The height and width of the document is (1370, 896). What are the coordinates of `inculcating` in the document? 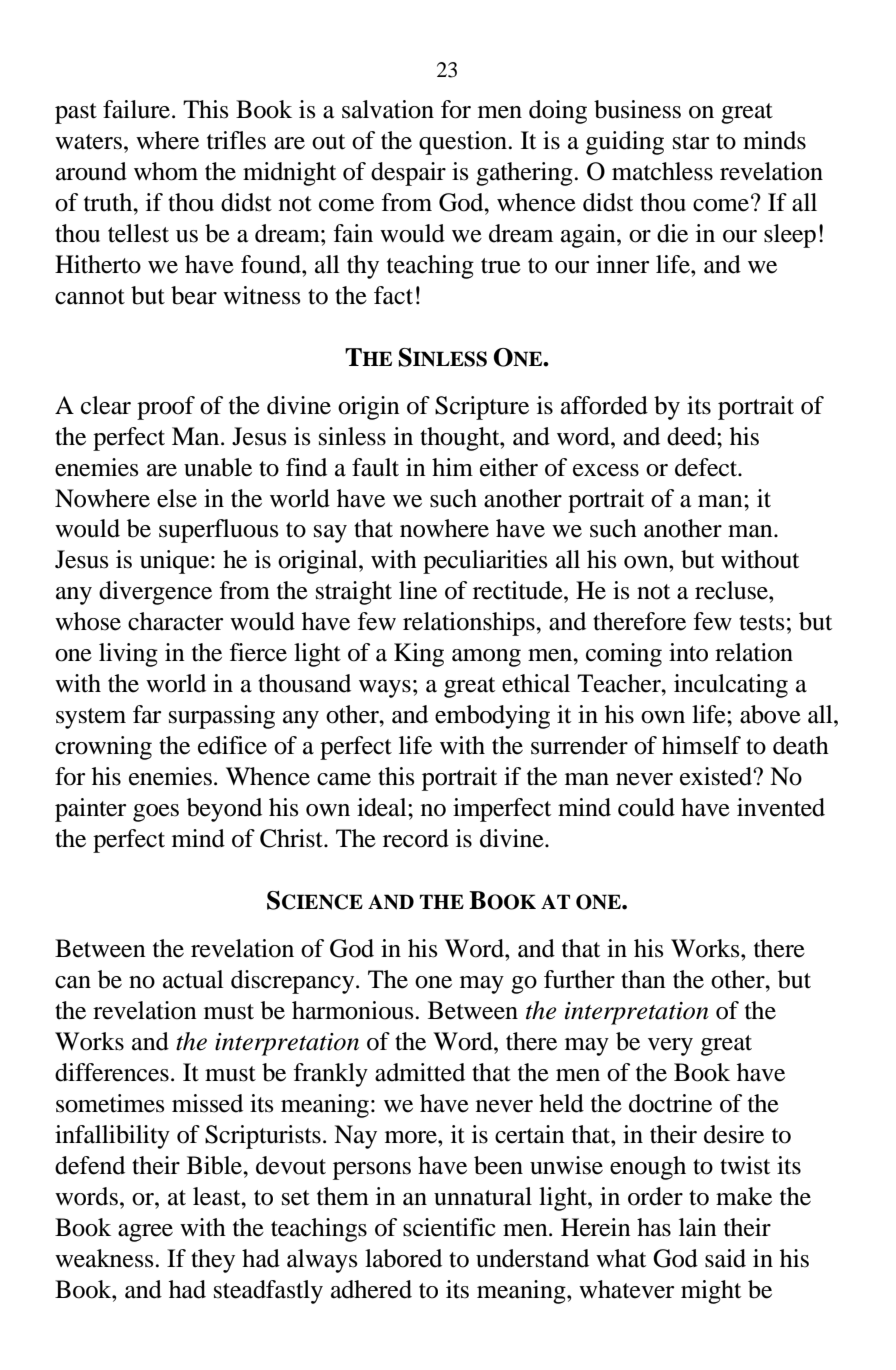 It's located at (731, 686).
